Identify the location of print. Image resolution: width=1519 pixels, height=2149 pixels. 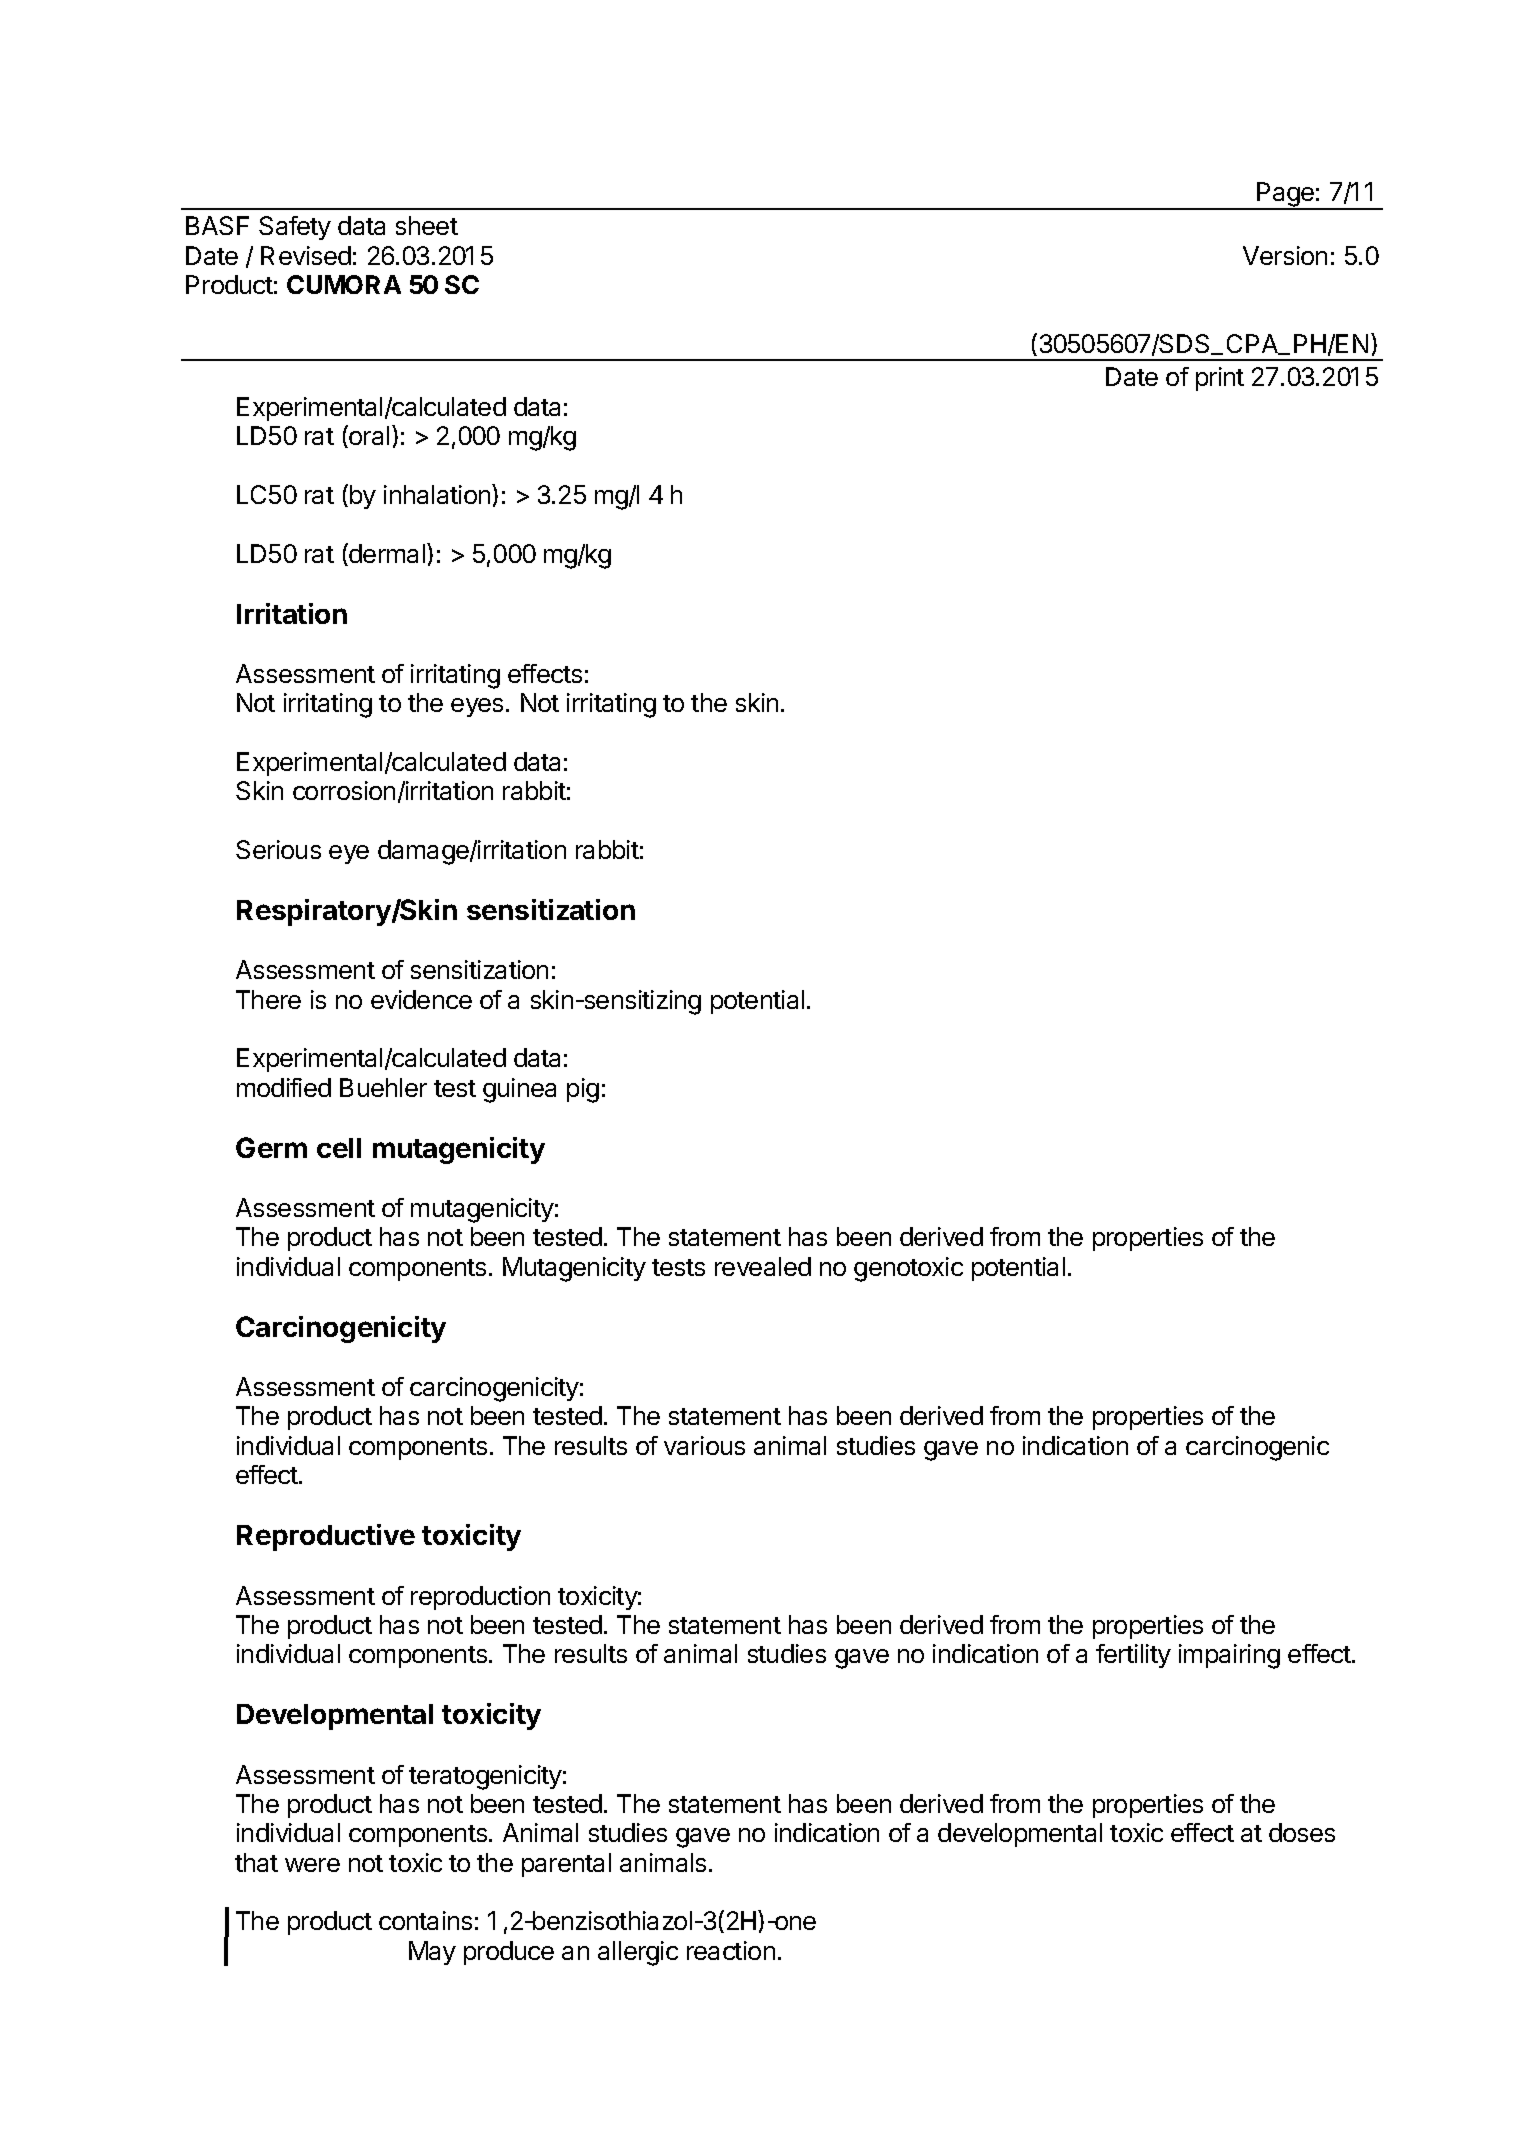
(1220, 379).
